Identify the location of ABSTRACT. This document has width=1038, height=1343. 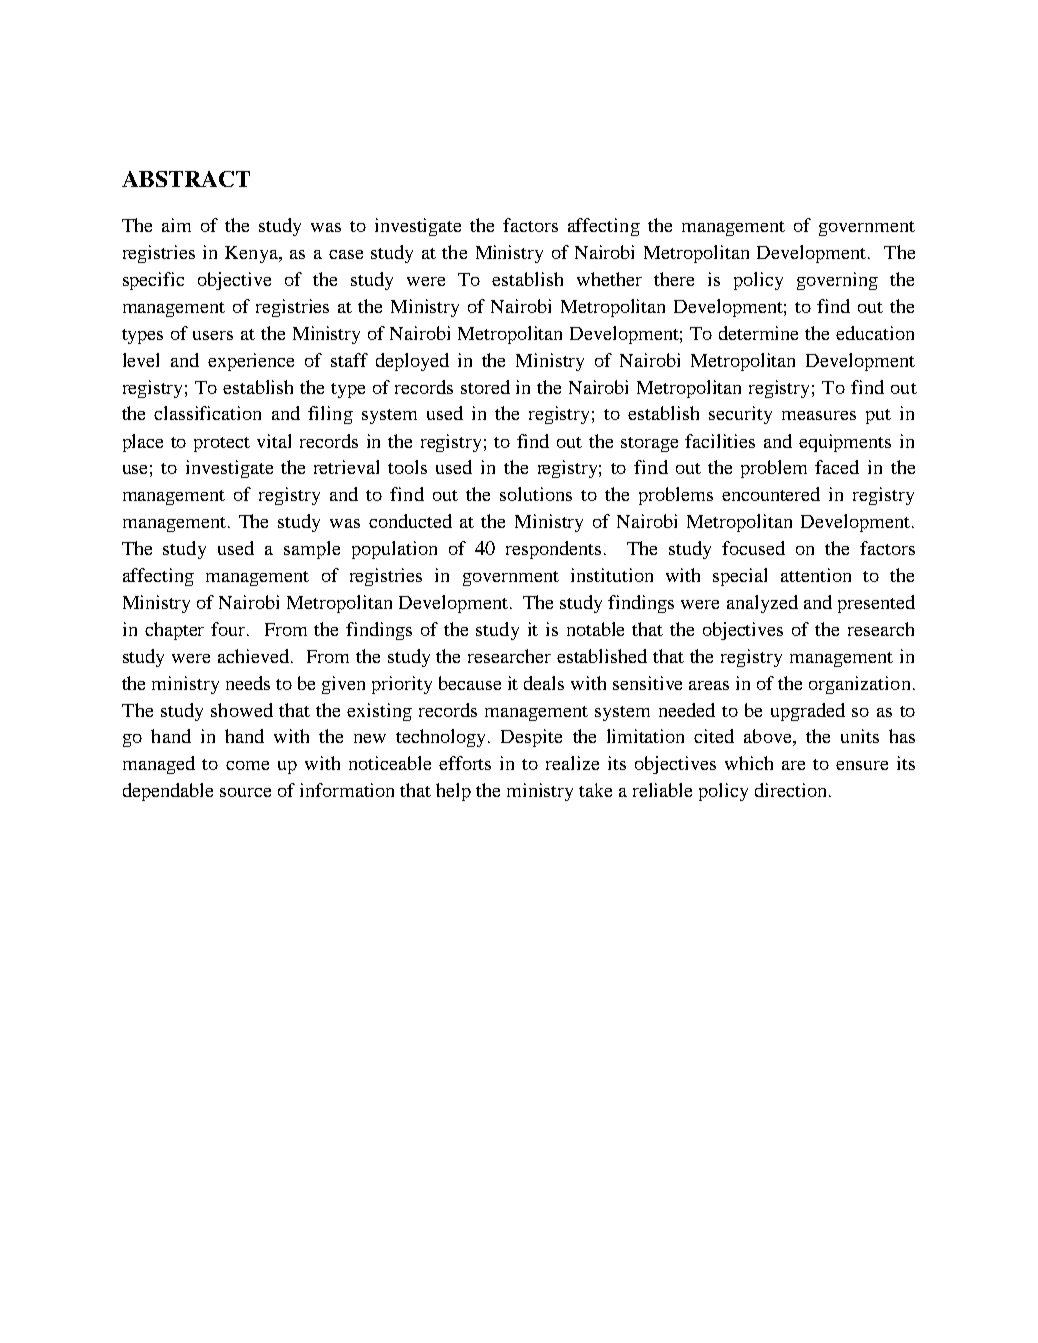
(186, 179).
